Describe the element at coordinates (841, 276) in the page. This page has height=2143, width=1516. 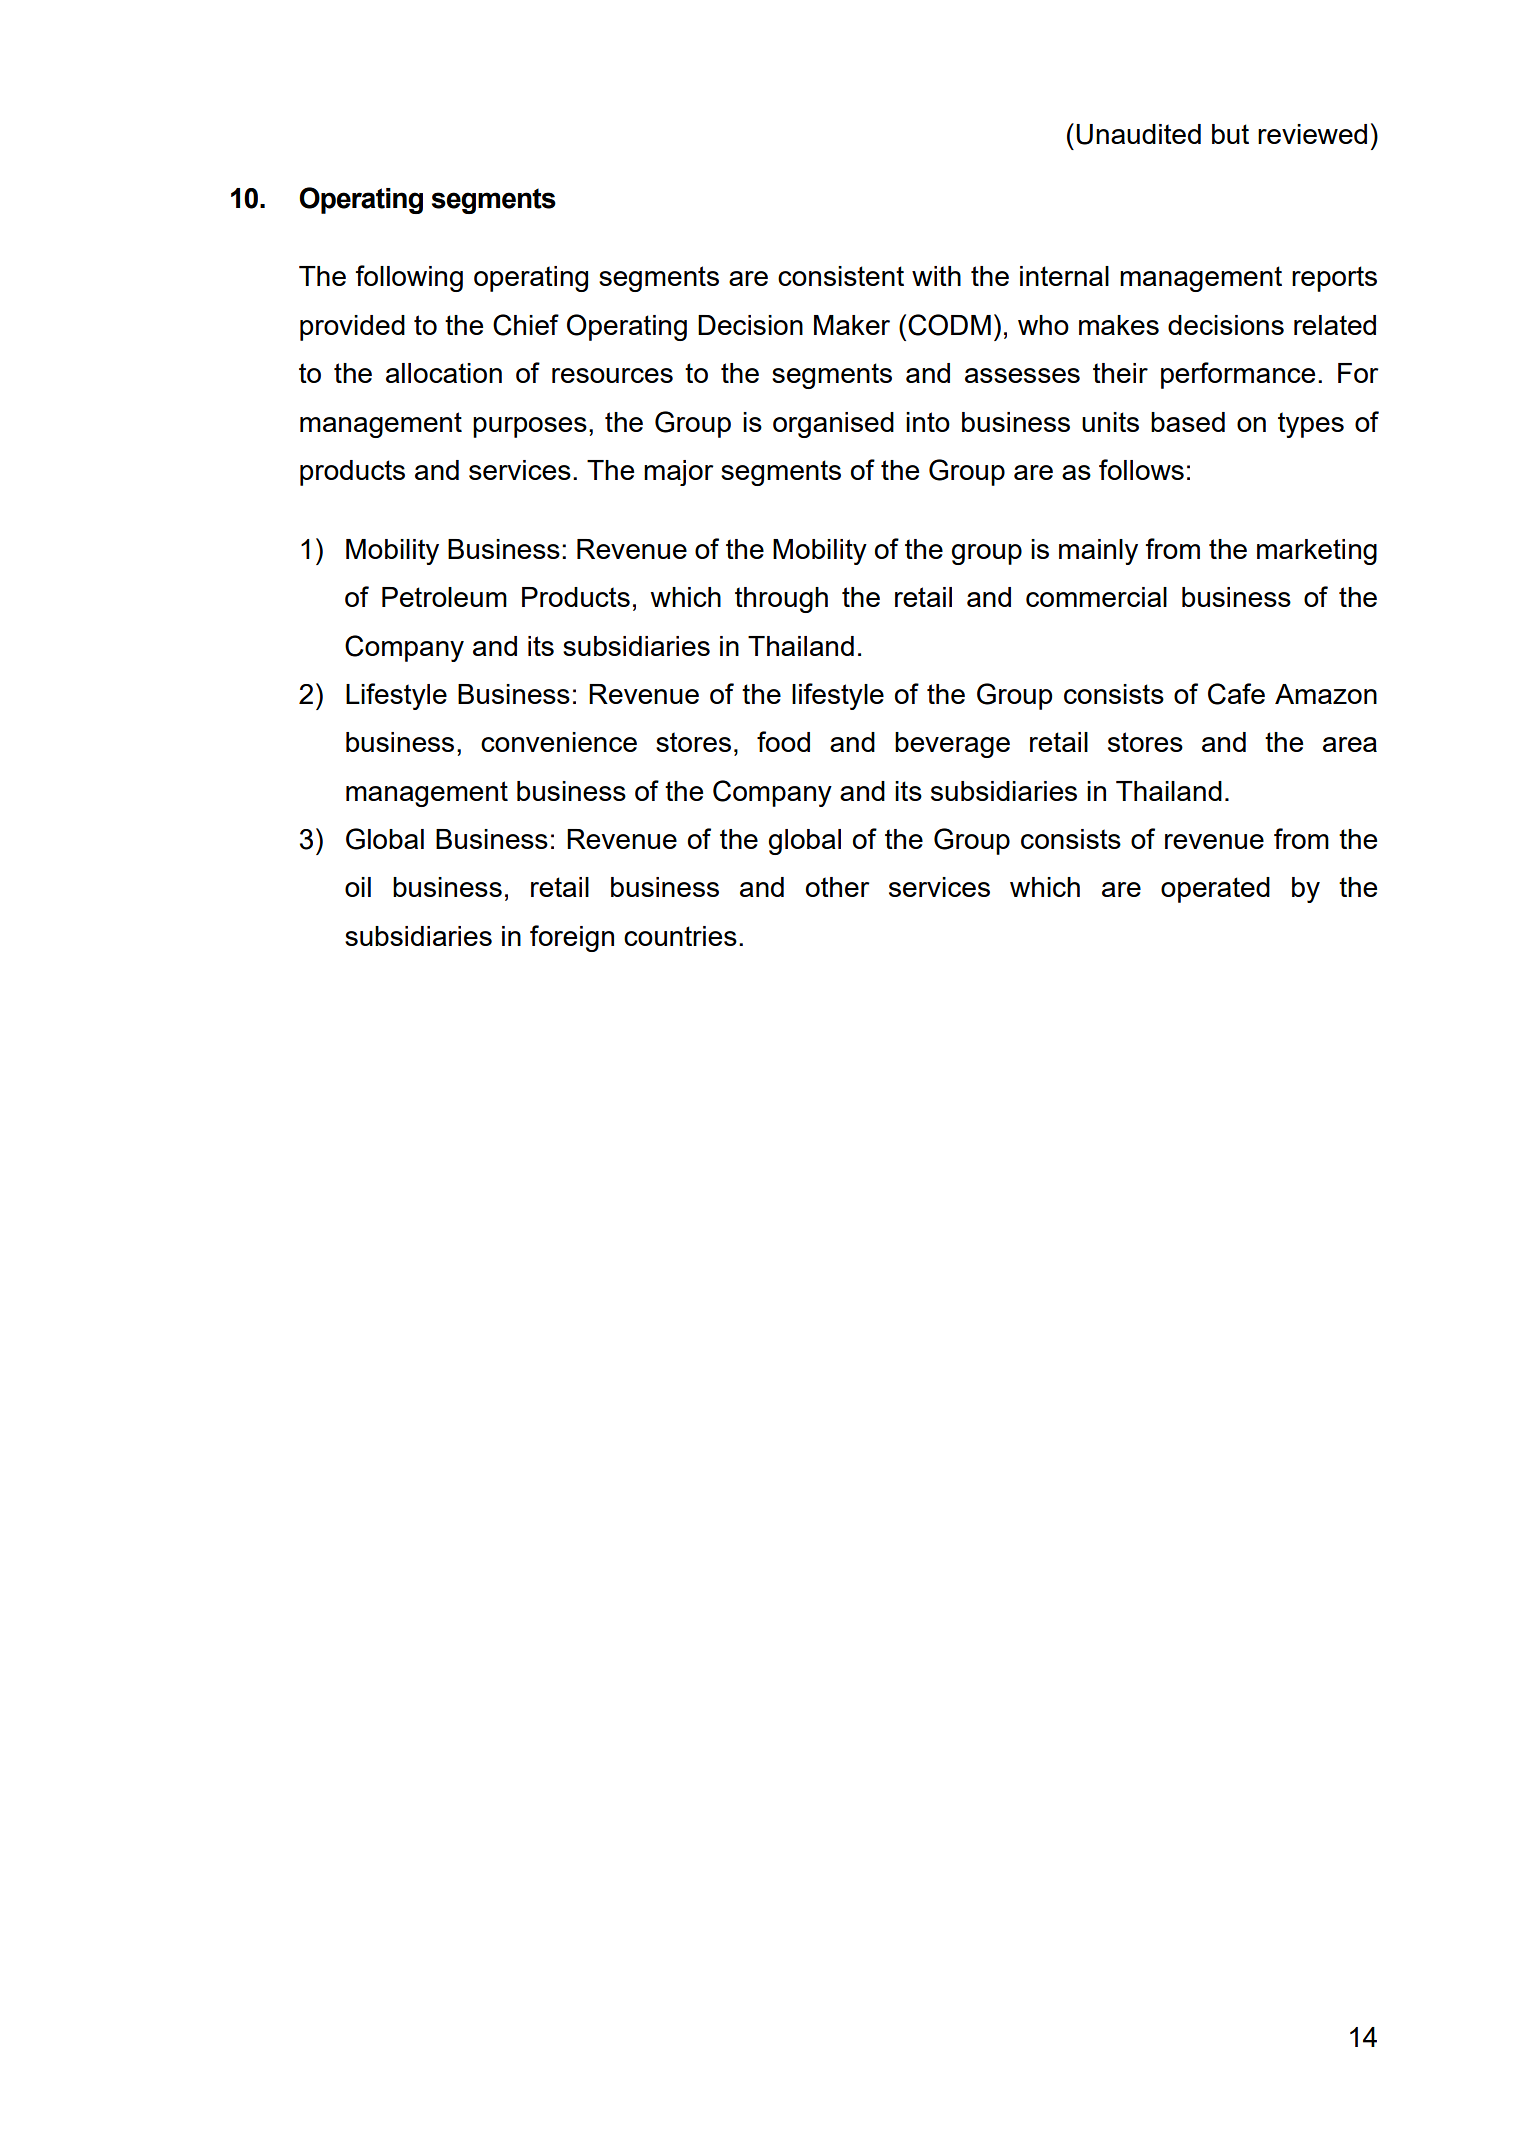
I see `consistent` at that location.
